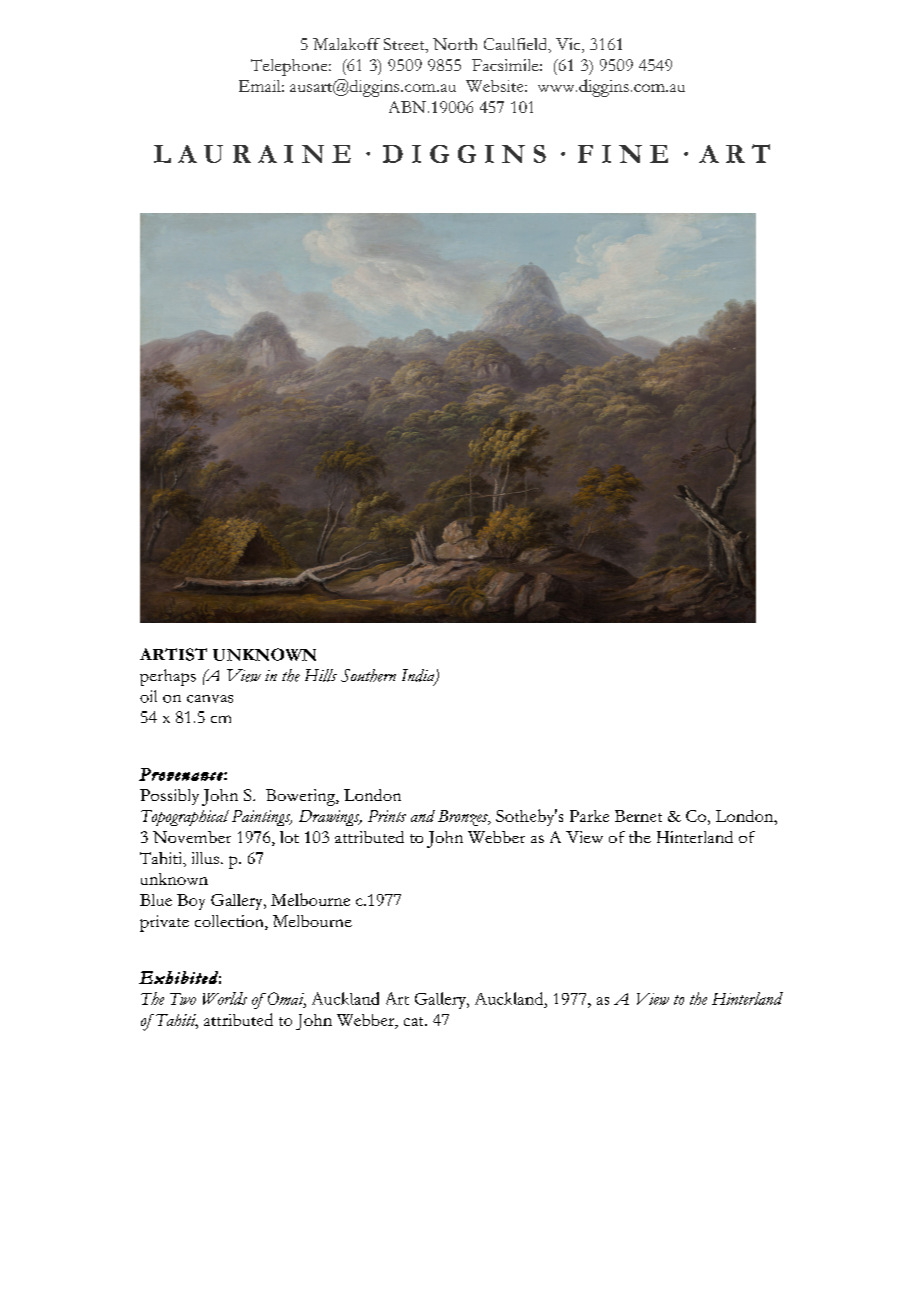 Image resolution: width=924 pixels, height=1308 pixels. What do you see at coordinates (368, 675) in the document?
I see `Southern` at bounding box center [368, 675].
